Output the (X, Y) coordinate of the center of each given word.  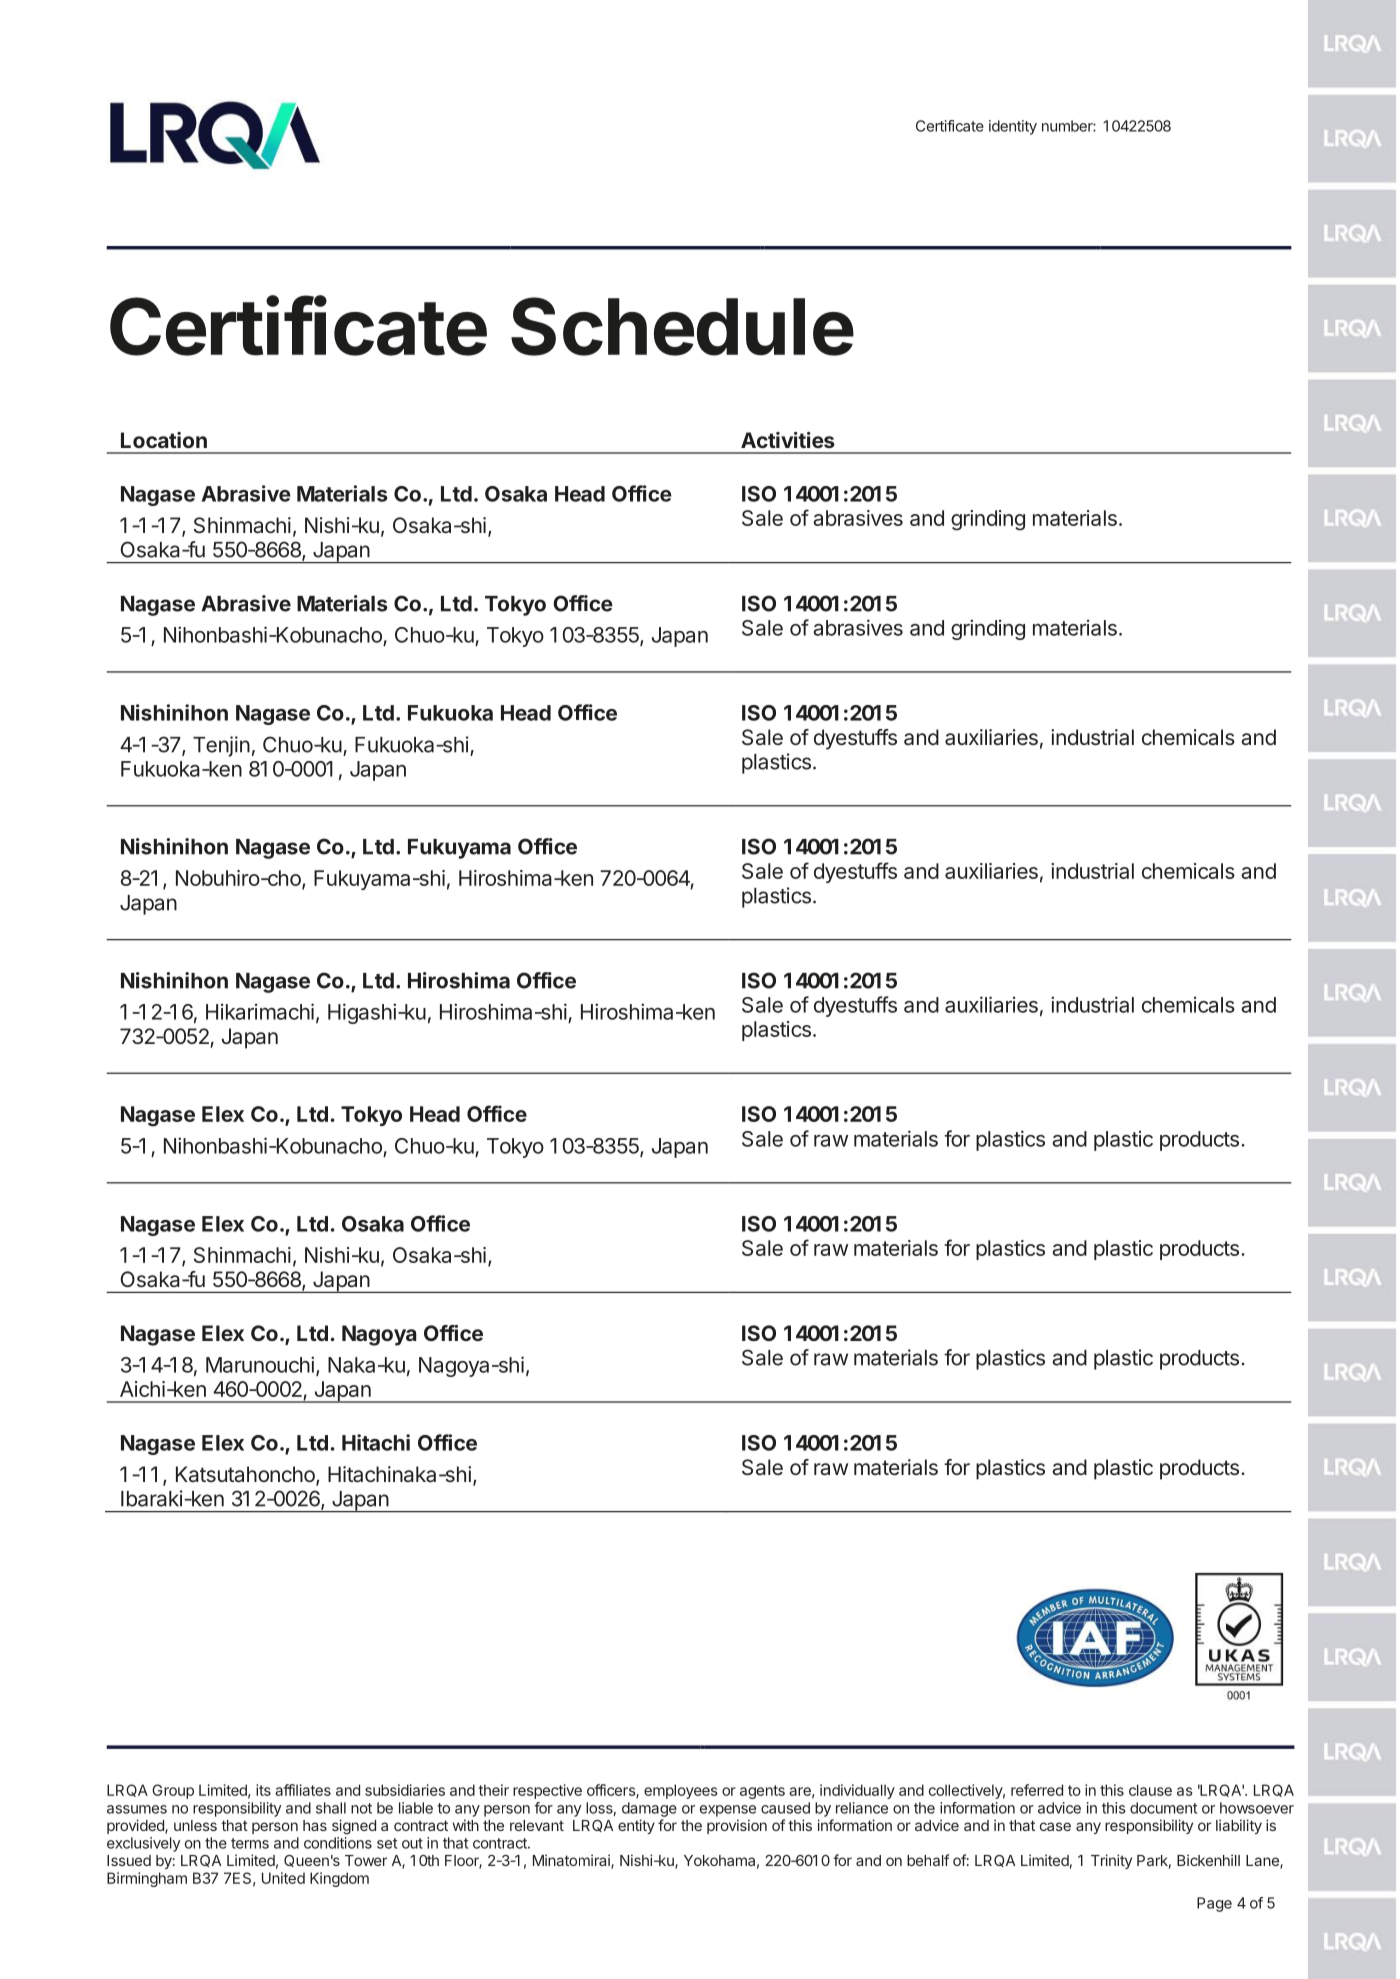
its (263, 1790)
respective (547, 1791)
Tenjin (221, 746)
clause (1150, 1790)
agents (762, 1792)
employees (681, 1791)
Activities (788, 440)
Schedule (682, 326)
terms (250, 1843)
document (1163, 1808)
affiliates (303, 1790)
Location (164, 440)
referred (1037, 1790)
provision (737, 1826)
